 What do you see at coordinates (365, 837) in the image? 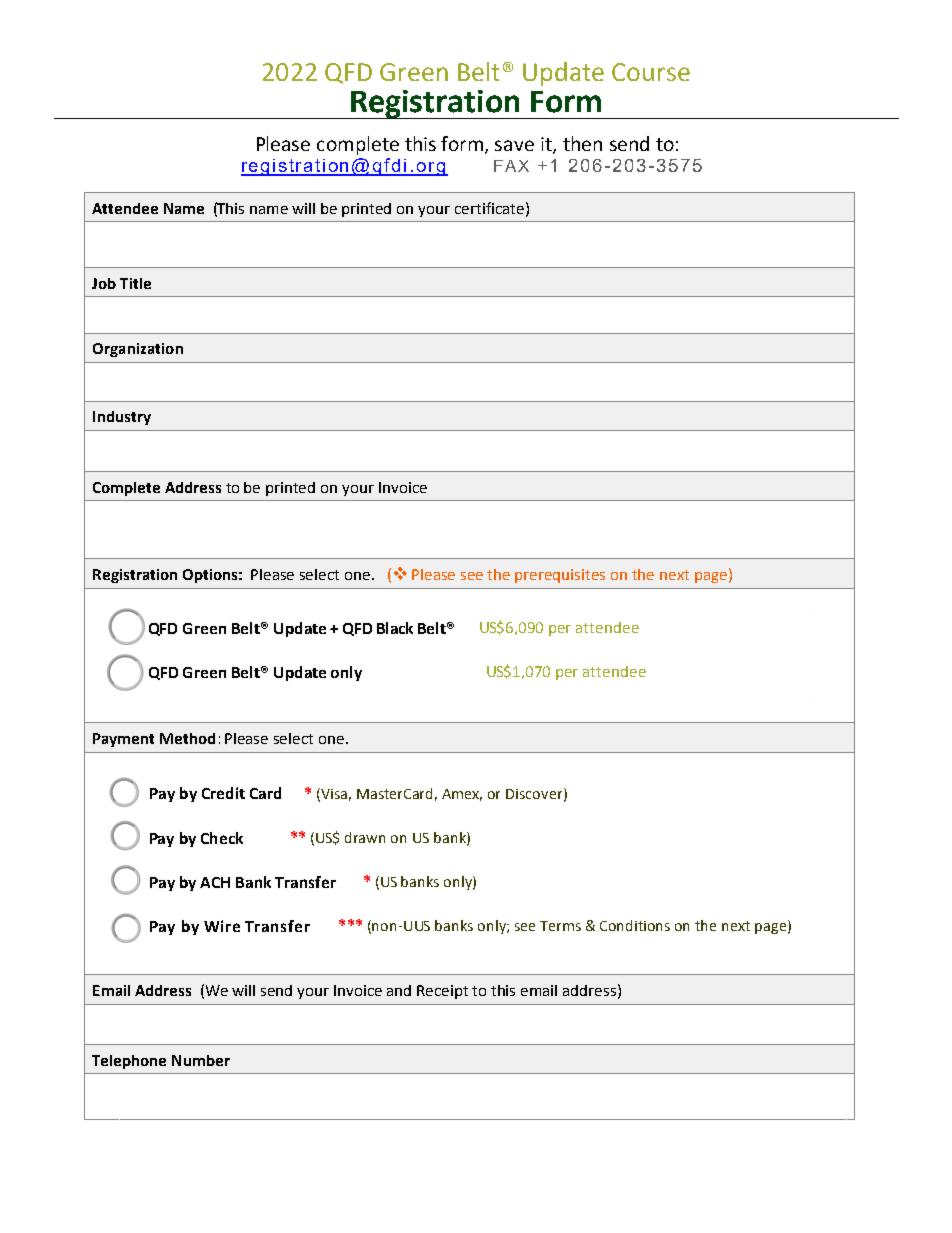
I see `drawn` at bounding box center [365, 837].
